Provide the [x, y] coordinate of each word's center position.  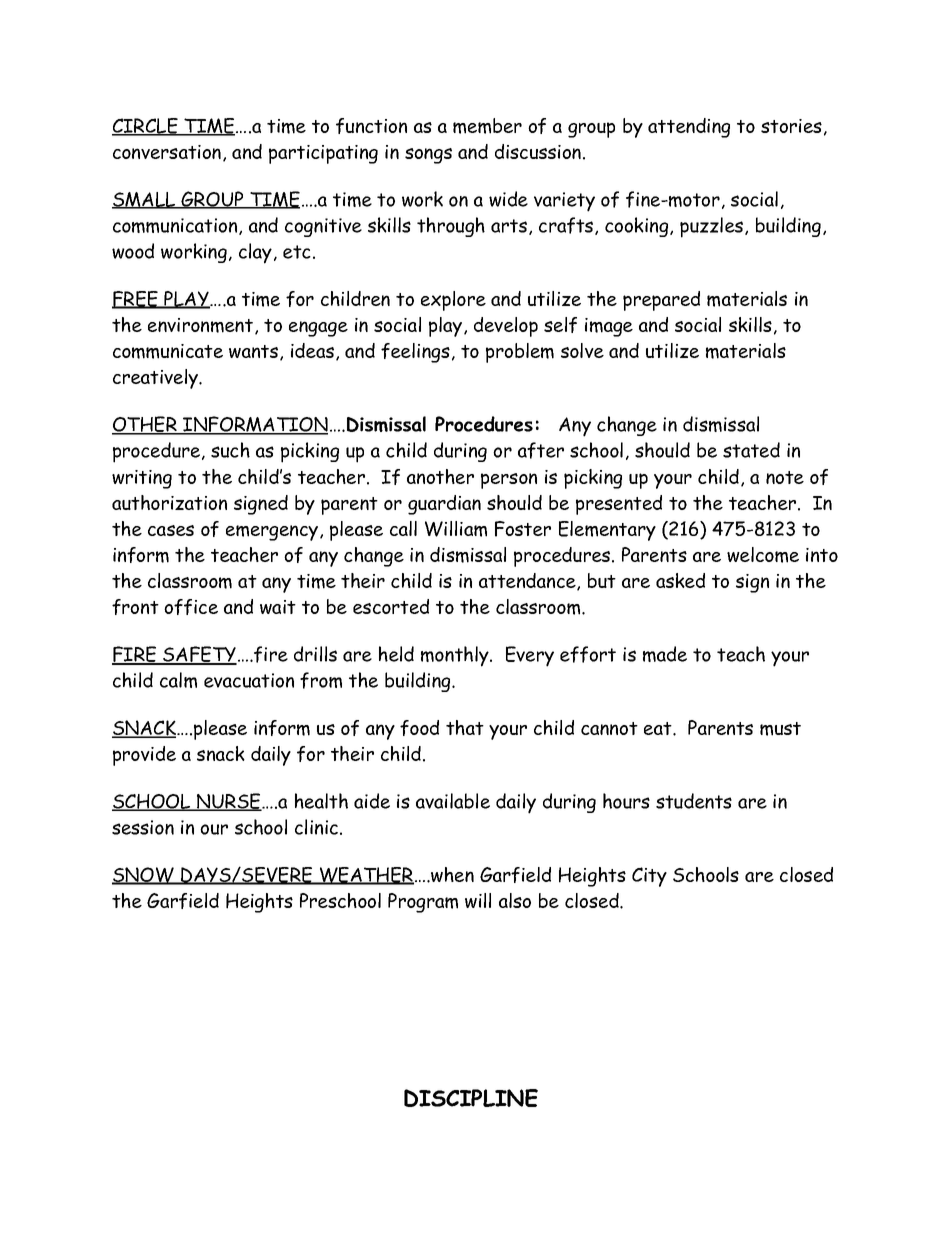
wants [253, 351]
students [694, 801]
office [191, 607]
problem [520, 353]
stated [751, 450]
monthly [456, 656]
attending [689, 128]
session [143, 827]
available [453, 801]
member [487, 126]
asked [680, 580]
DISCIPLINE [471, 1098]
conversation [167, 152]
